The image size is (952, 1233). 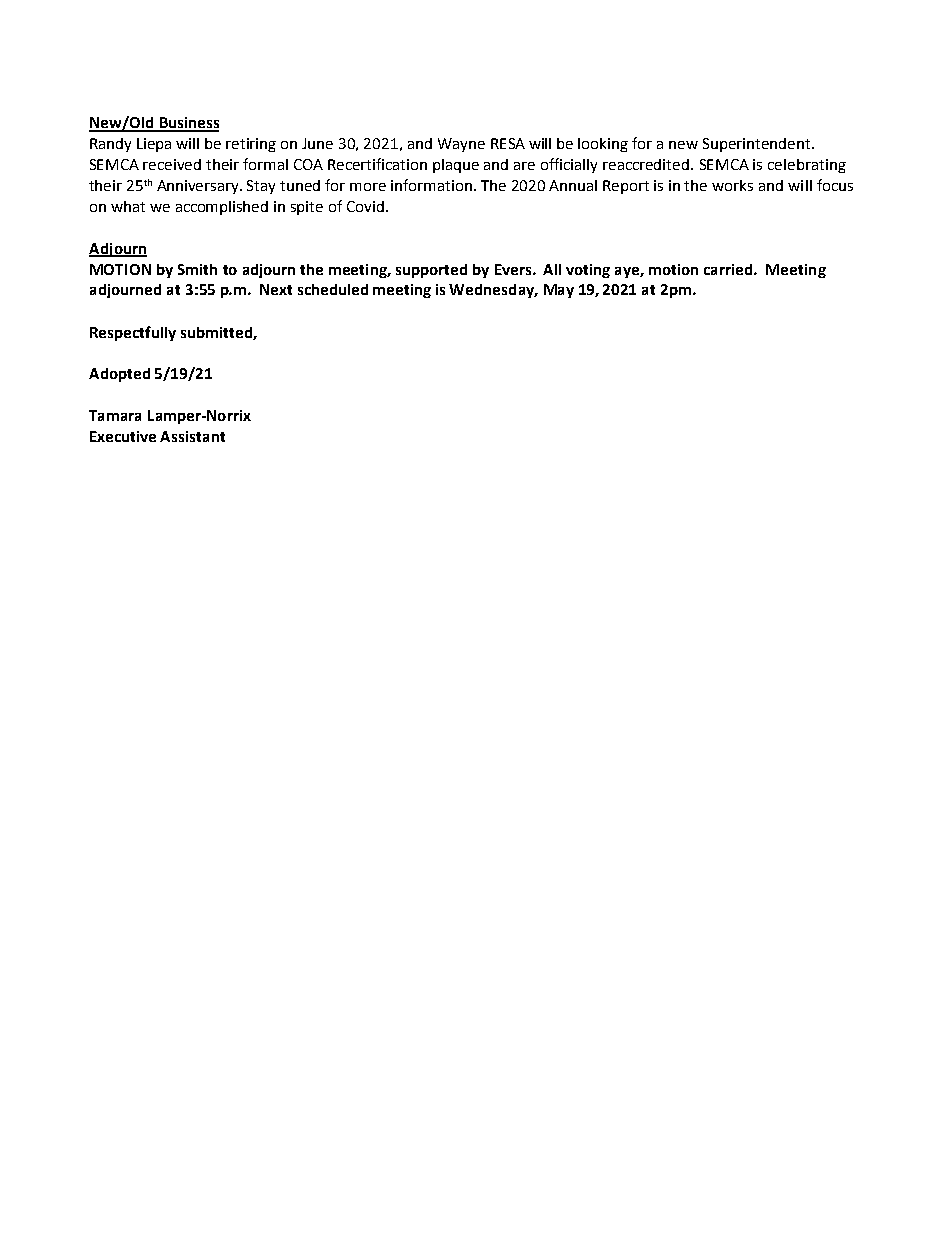 I want to click on Covid, so click(x=367, y=206).
